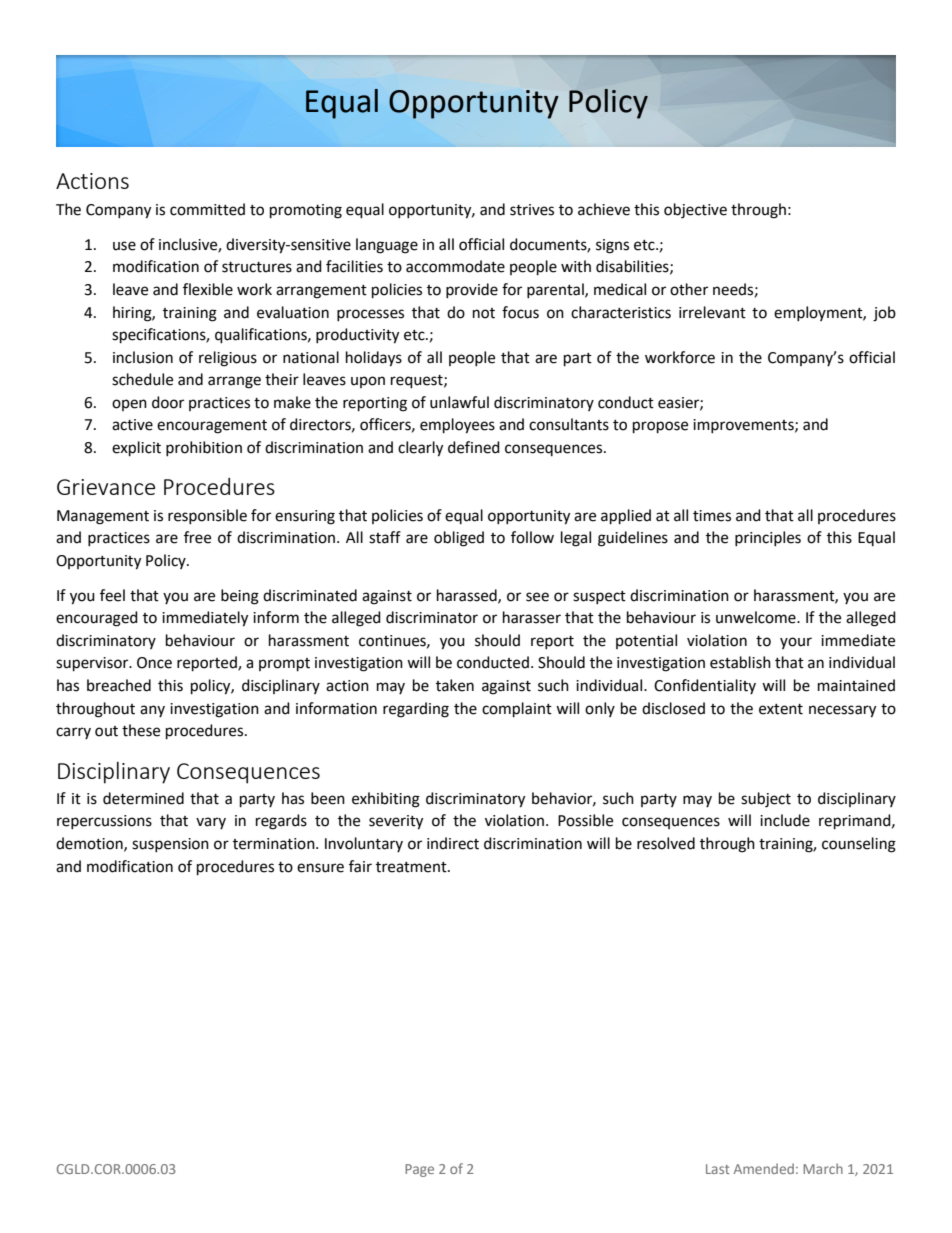  What do you see at coordinates (763, 1168) in the image?
I see `Amended` at bounding box center [763, 1168].
